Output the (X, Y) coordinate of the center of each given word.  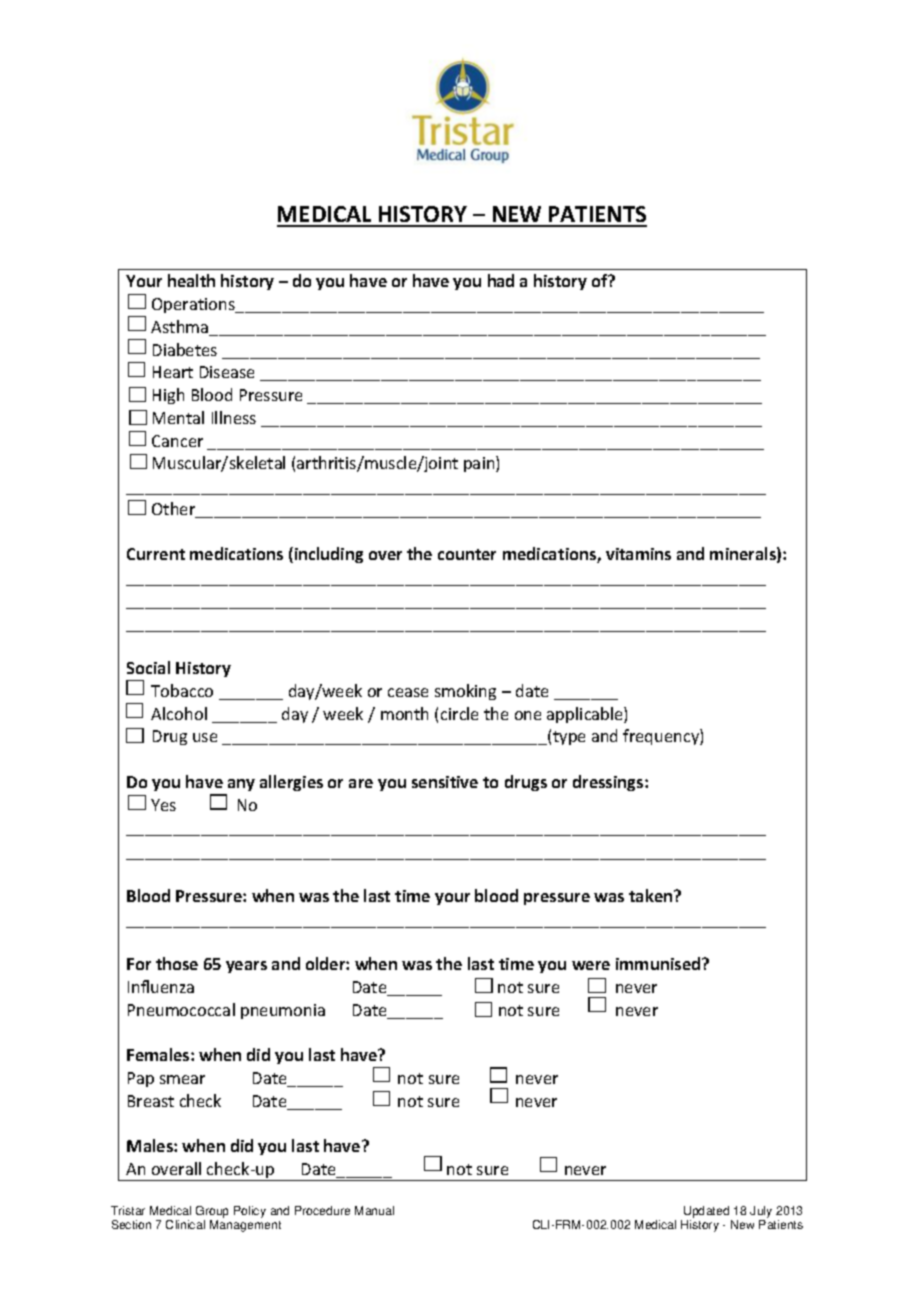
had (501, 280)
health (191, 280)
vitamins (638, 554)
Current (156, 554)
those (177, 963)
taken (652, 895)
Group (212, 1213)
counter (467, 554)
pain (480, 464)
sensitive (445, 782)
